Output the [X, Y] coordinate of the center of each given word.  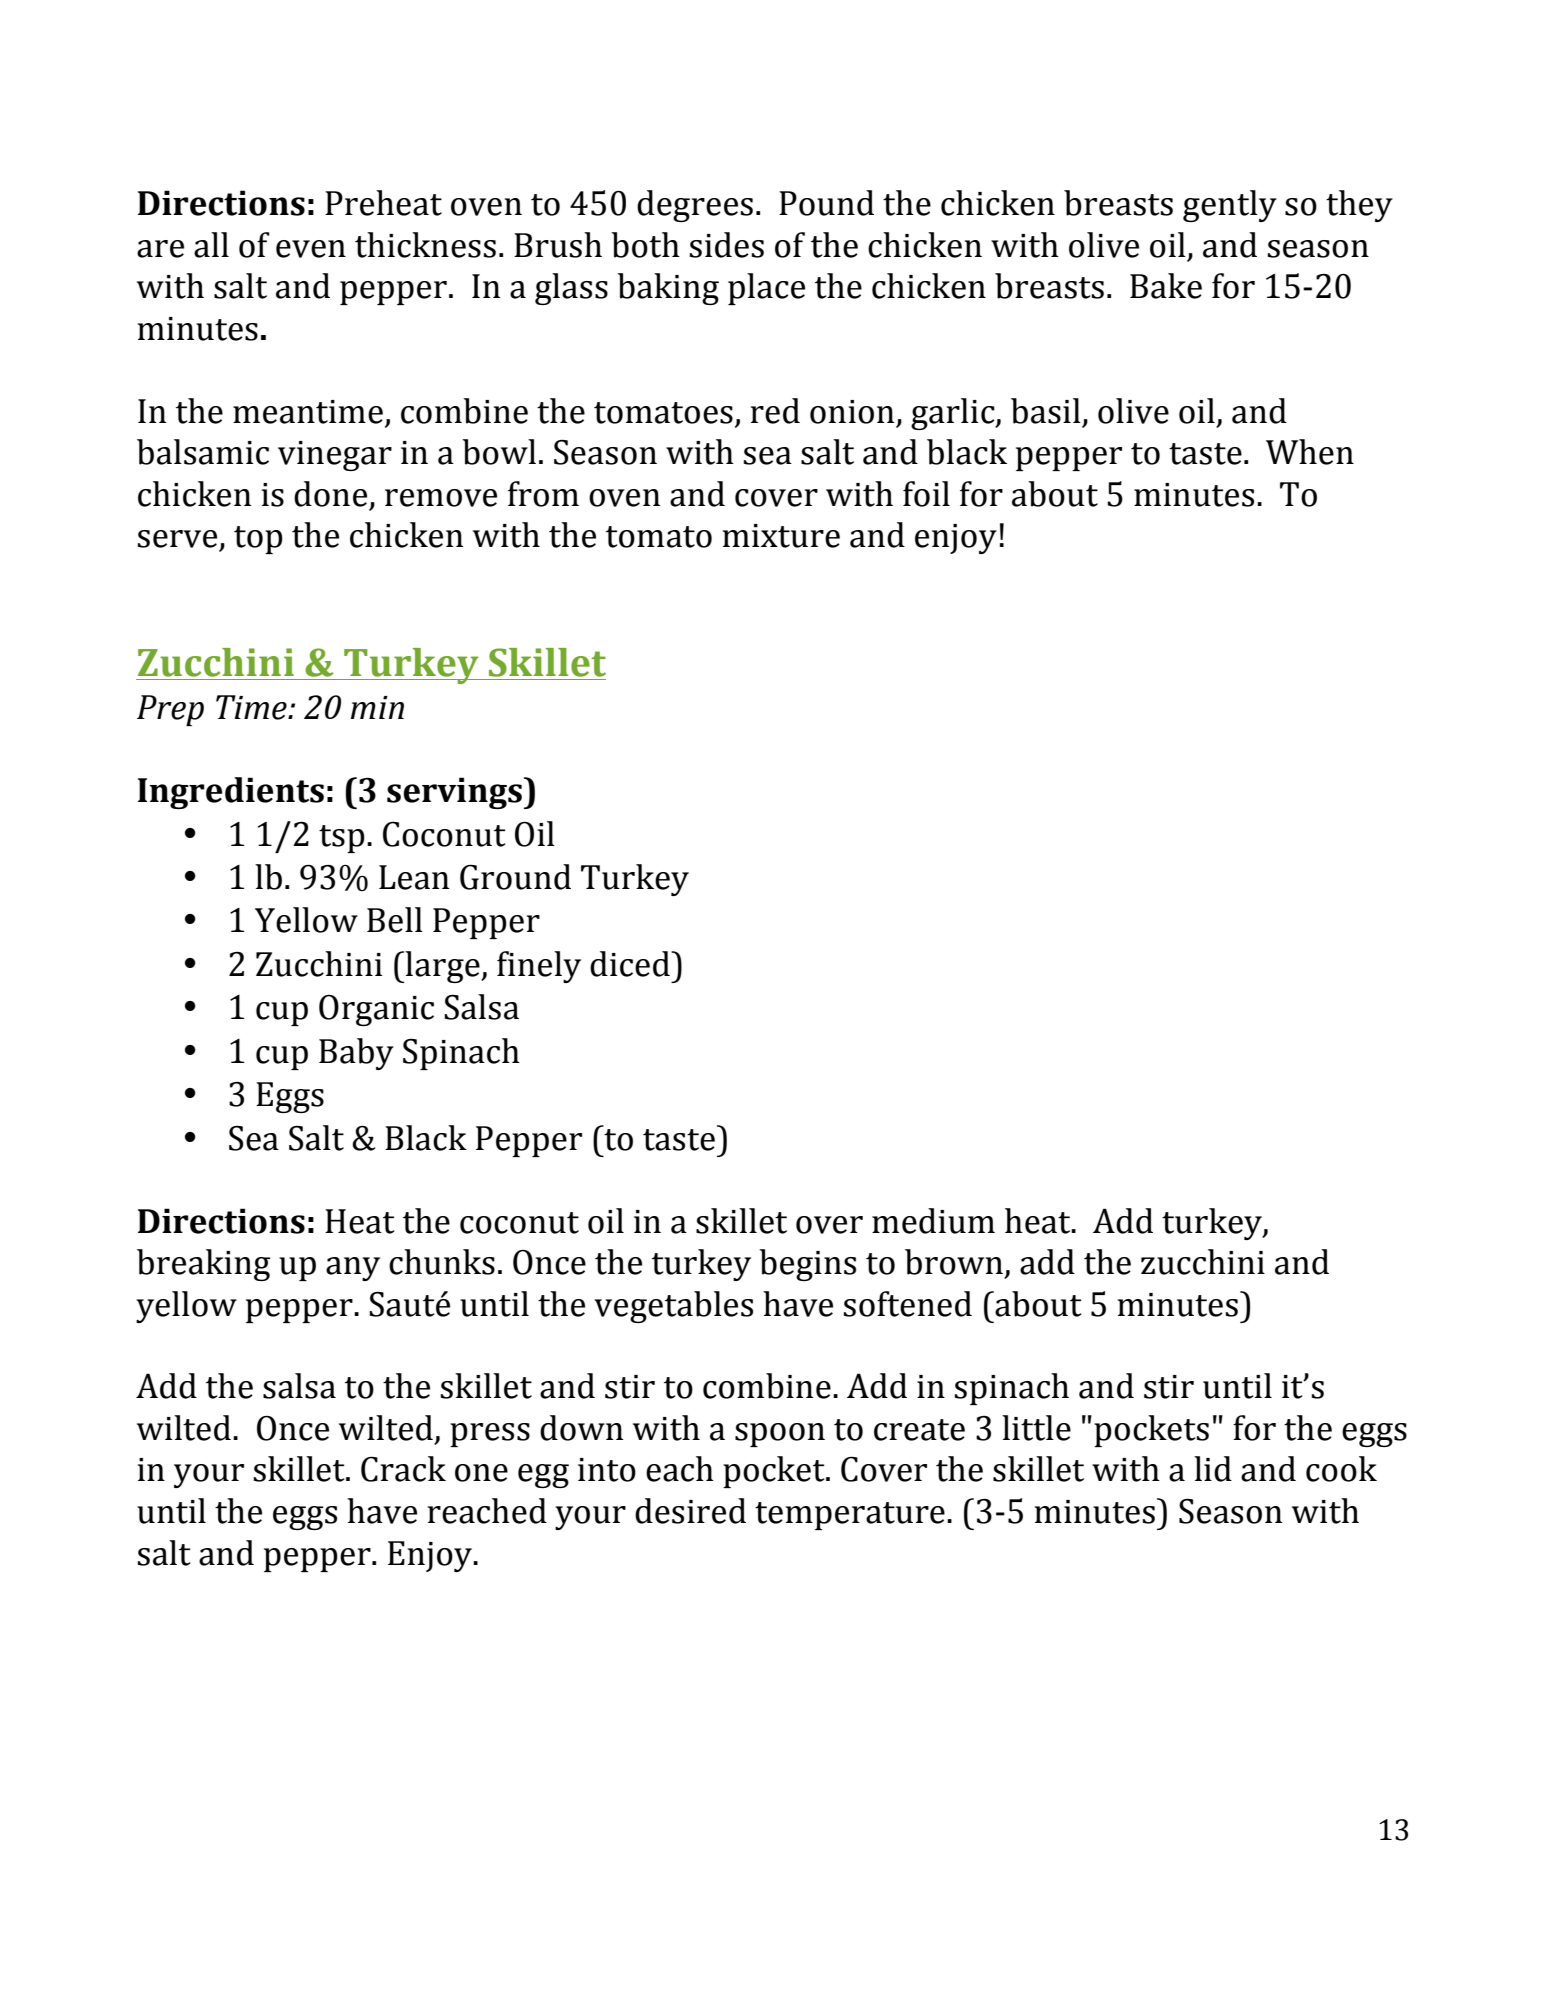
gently [1230, 206]
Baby [356, 1054]
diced [631, 964]
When [1310, 452]
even [311, 249]
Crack [403, 1469]
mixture [781, 536]
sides [727, 245]
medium [933, 1221]
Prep [170, 710]
